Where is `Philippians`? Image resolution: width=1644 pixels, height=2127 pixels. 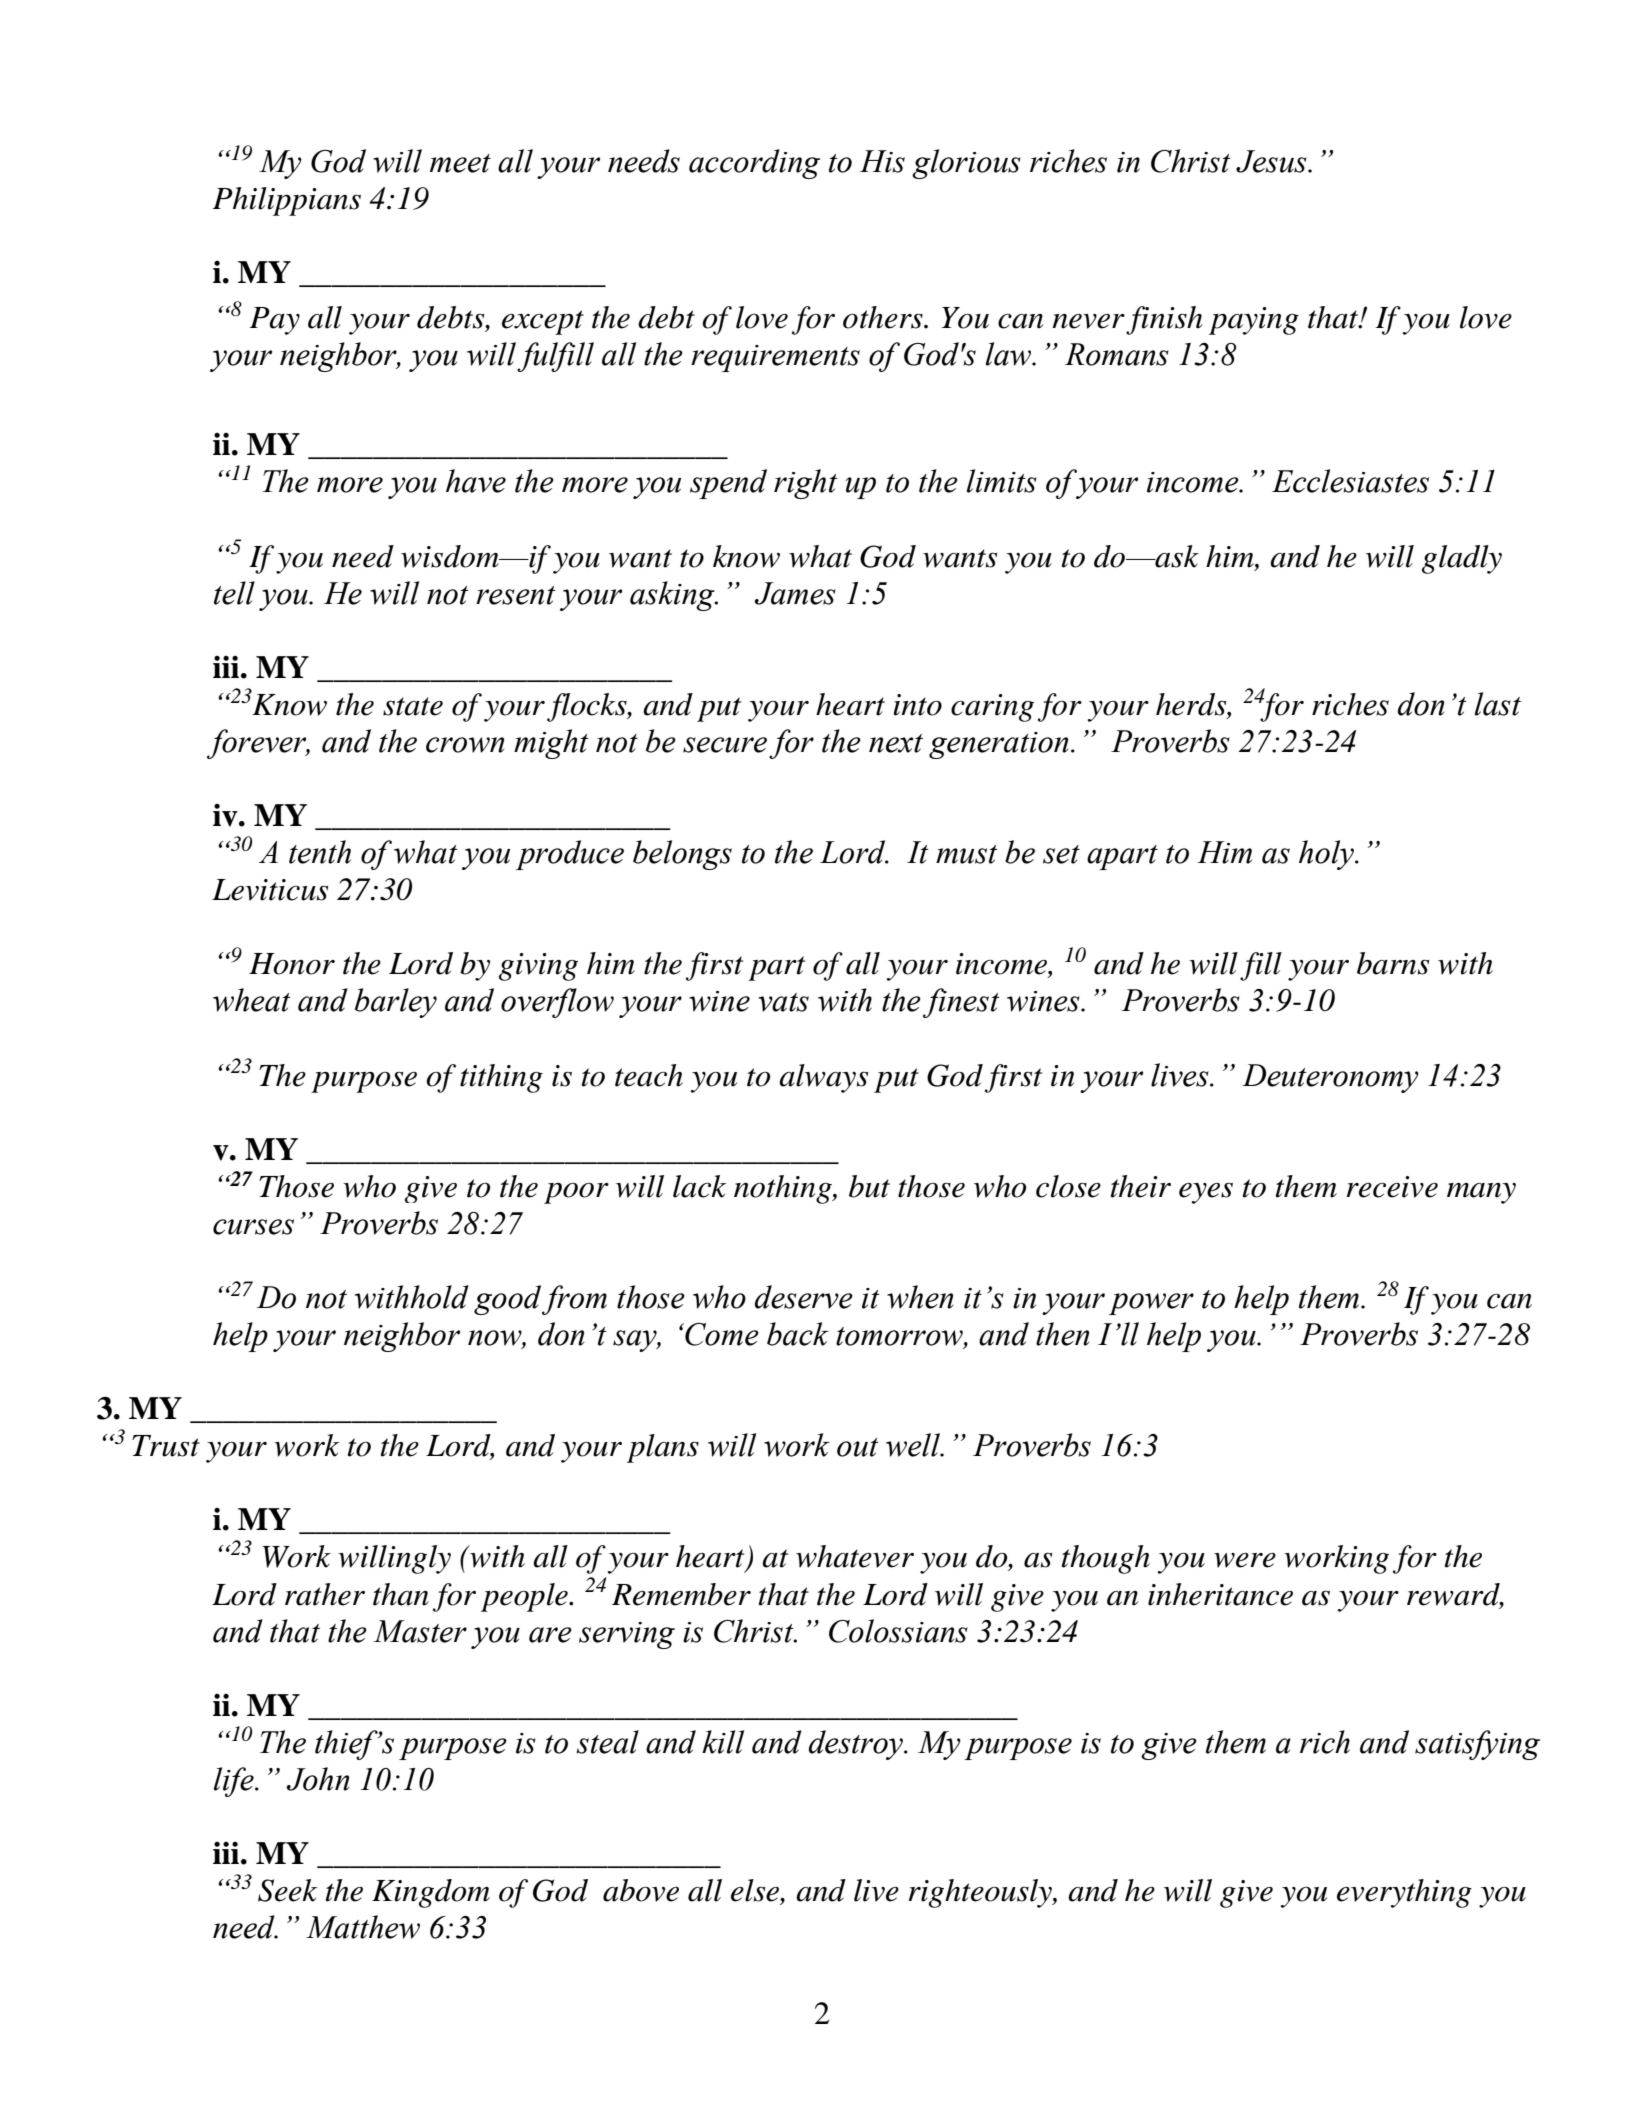
Philippians is located at coordinates (286, 201).
